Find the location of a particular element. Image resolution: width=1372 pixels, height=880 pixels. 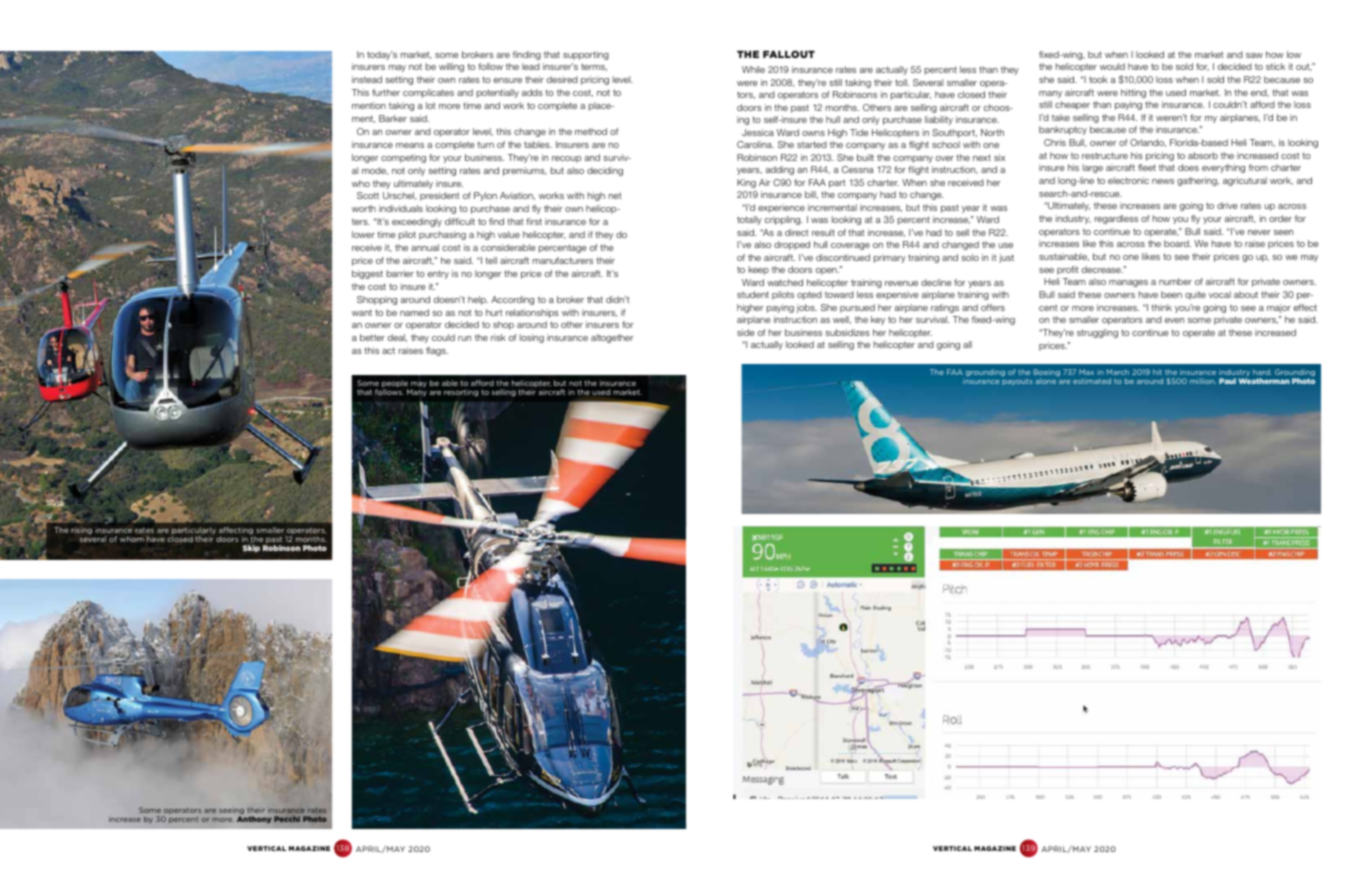

Anthony is located at coordinates (254, 819).
